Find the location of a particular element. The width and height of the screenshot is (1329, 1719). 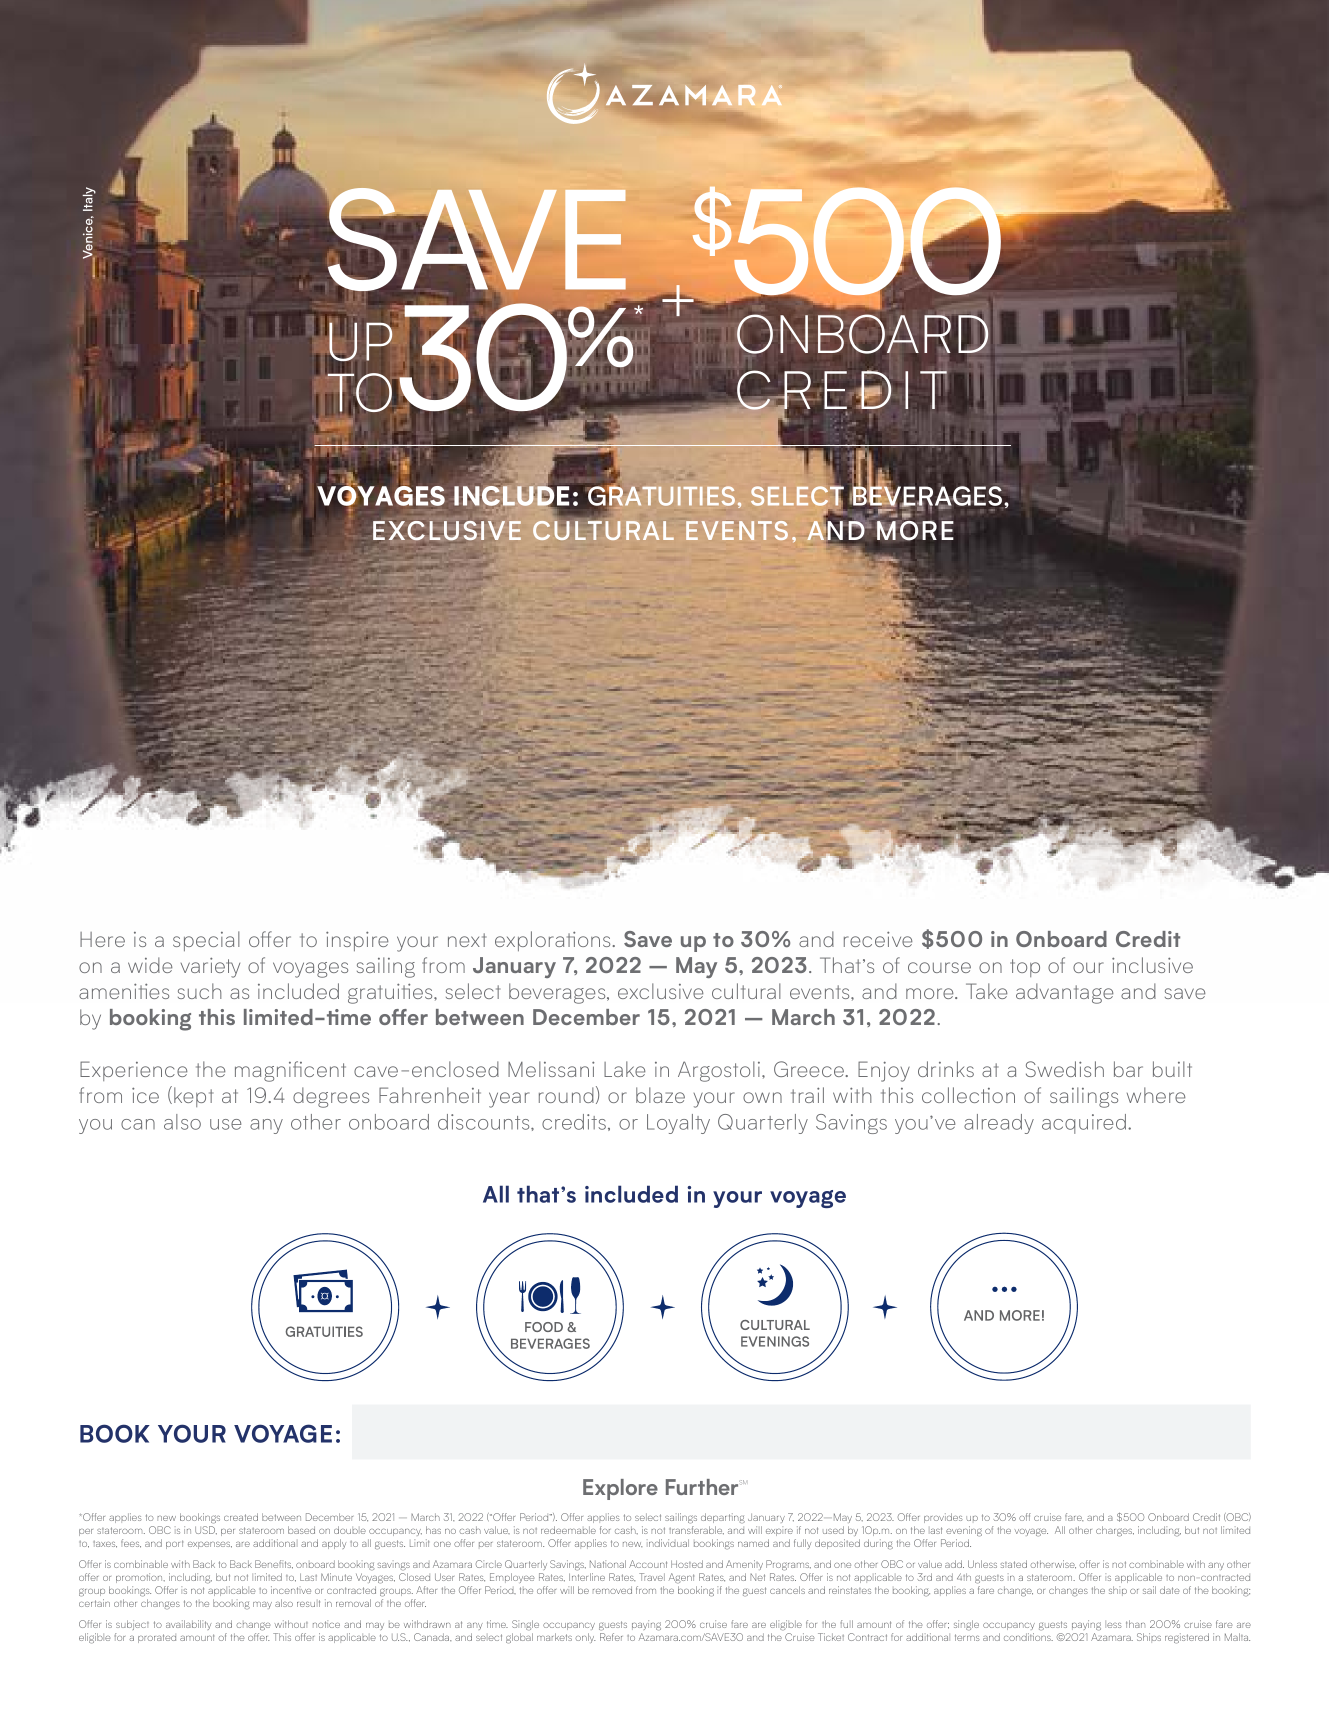

explorations is located at coordinates (552, 941).
